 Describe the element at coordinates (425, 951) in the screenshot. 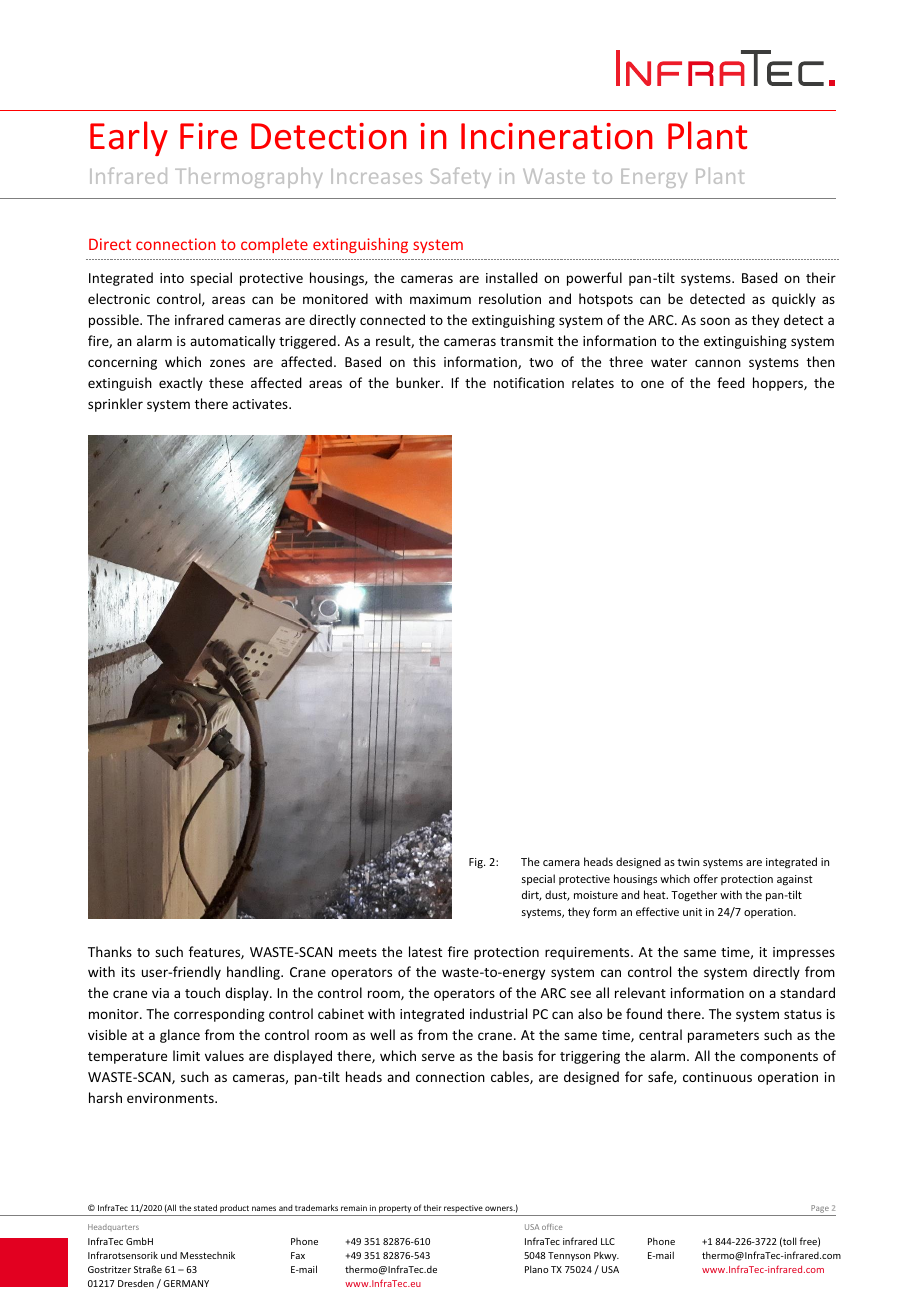

I see `latest` at that location.
